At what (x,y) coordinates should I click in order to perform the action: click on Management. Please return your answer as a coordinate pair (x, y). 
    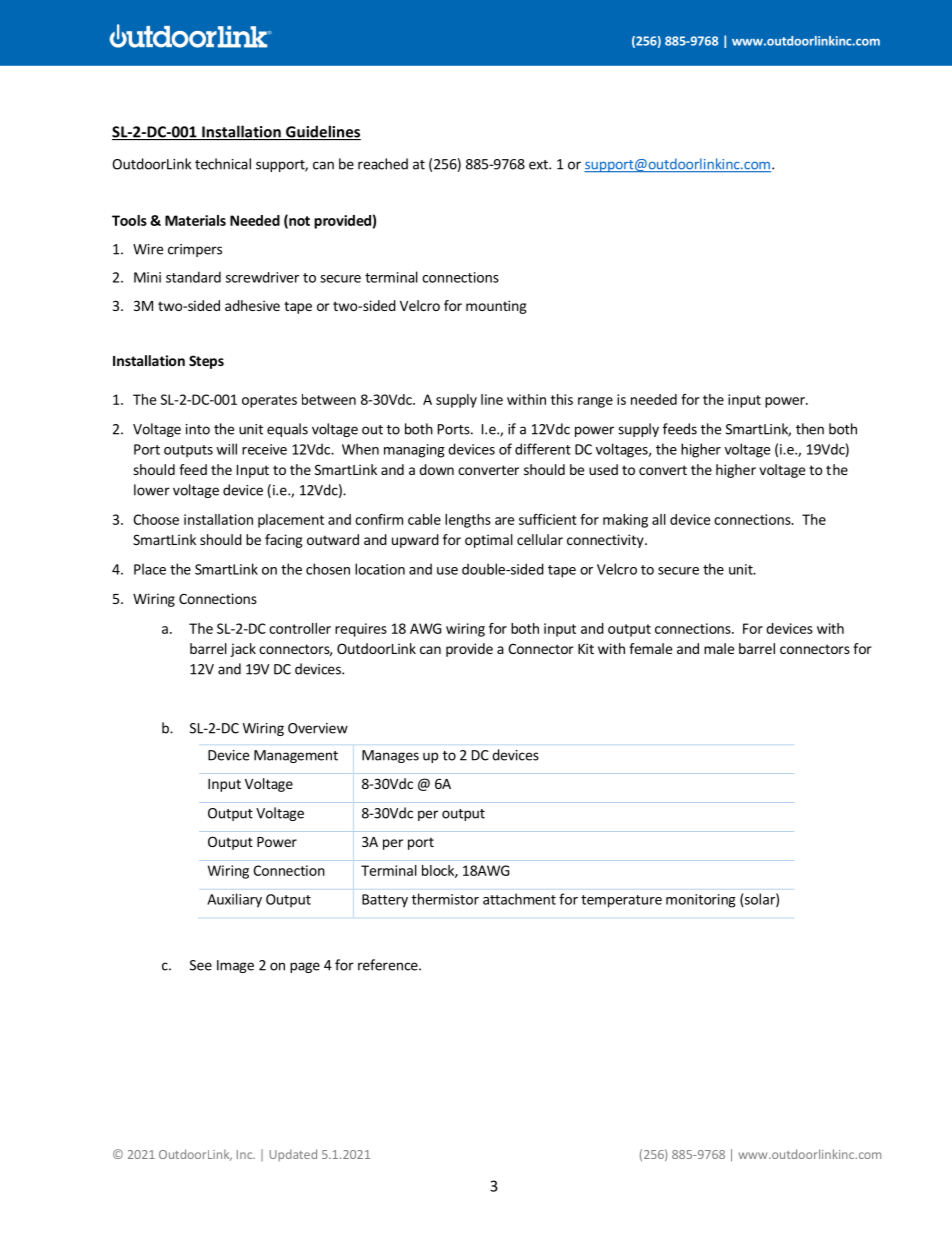
    Looking at the image, I should click on (296, 756).
